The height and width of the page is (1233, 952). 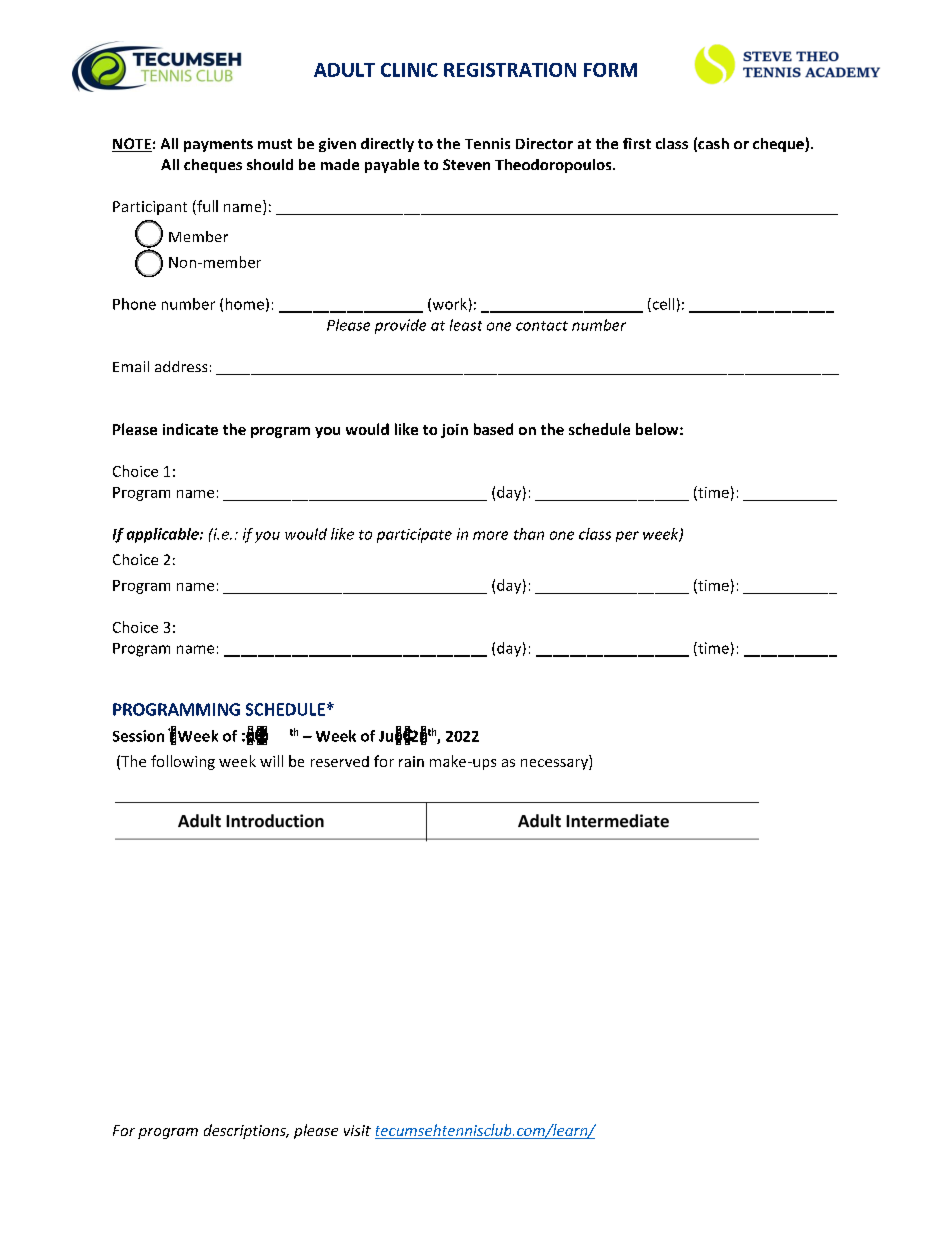 What do you see at coordinates (409, 70) in the page?
I see `CLINIC` at bounding box center [409, 70].
